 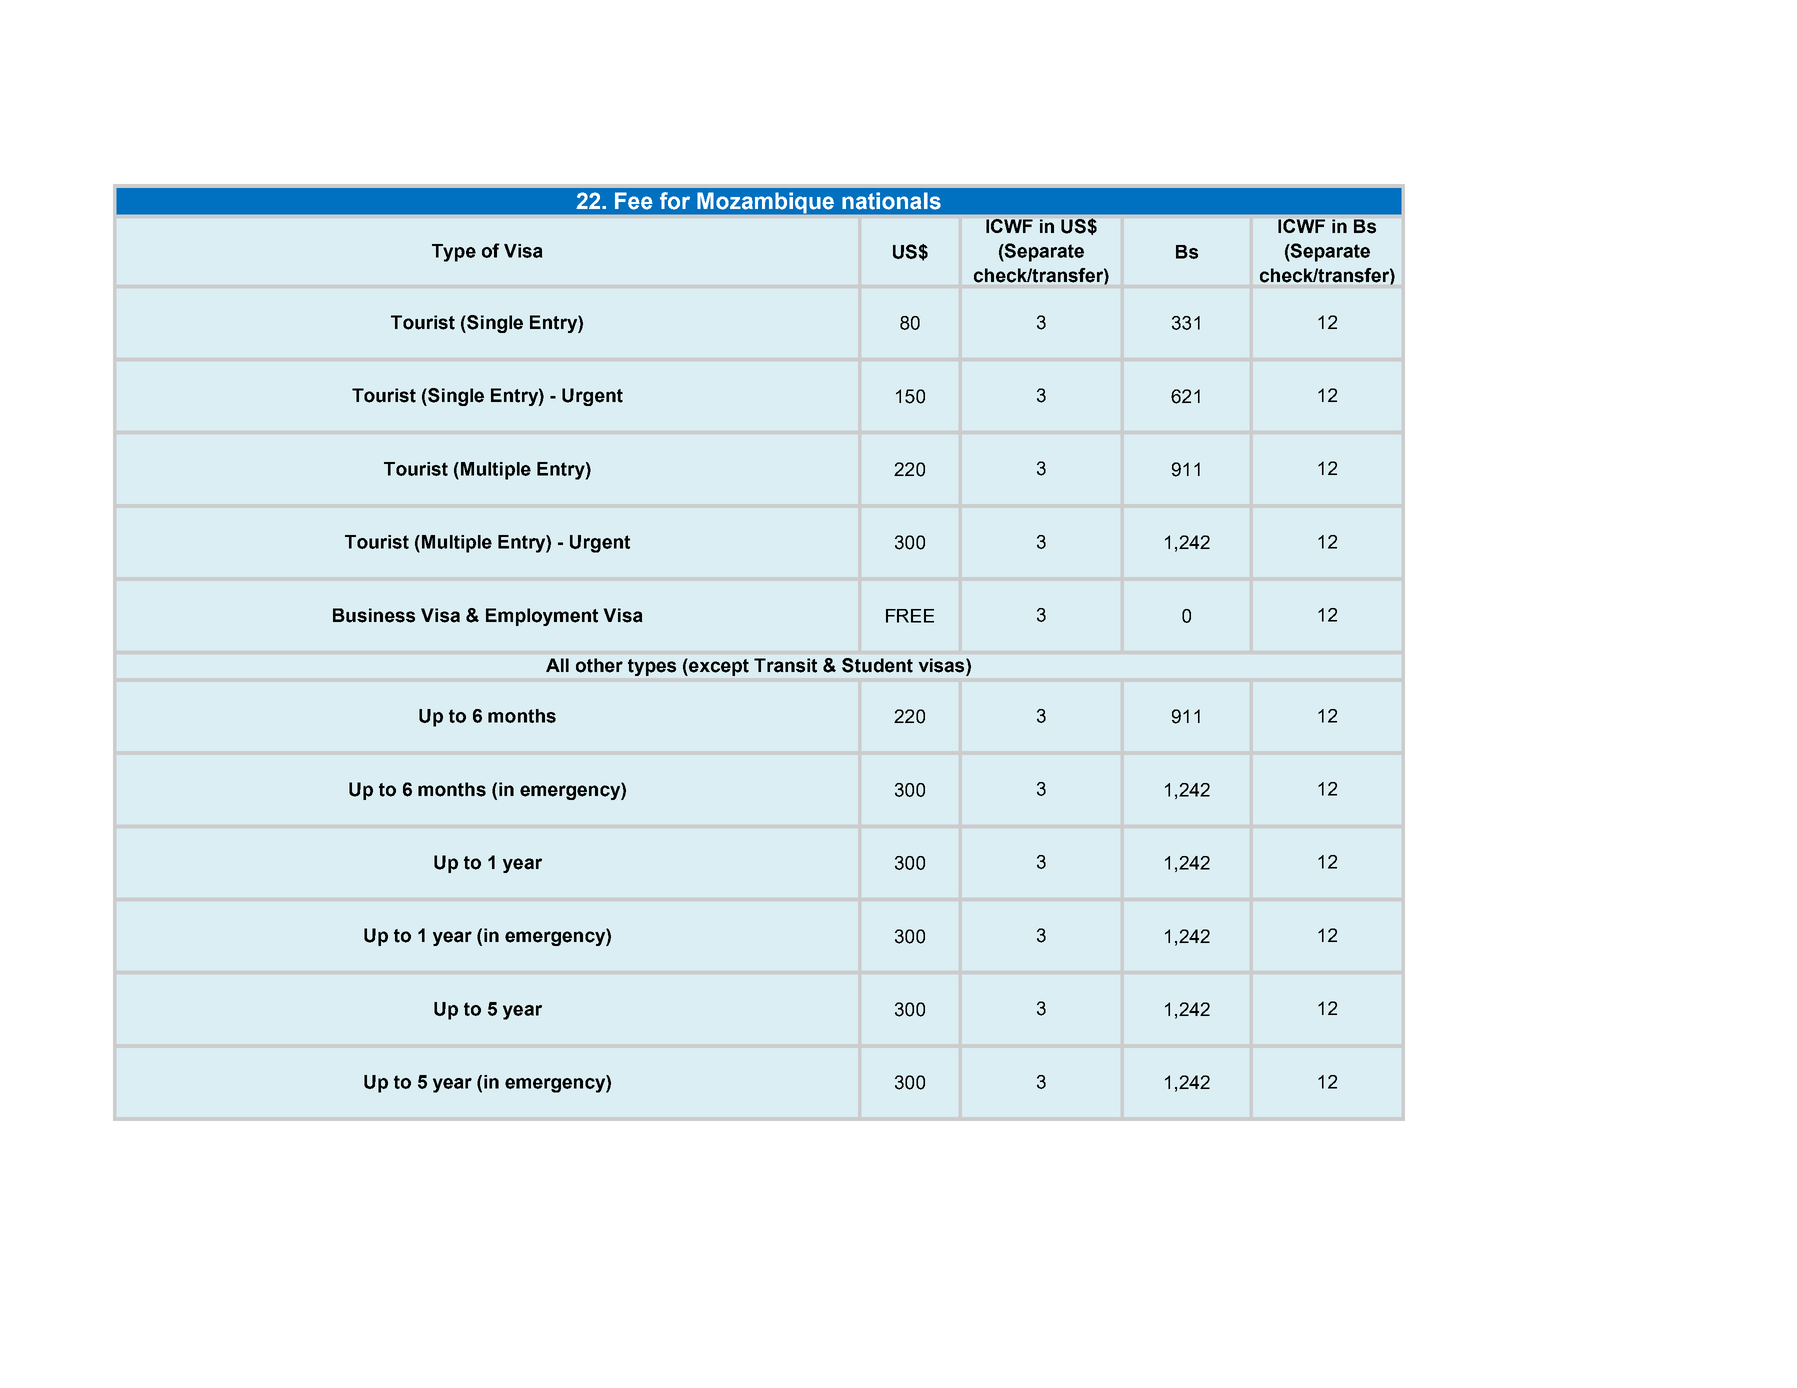 I want to click on Employment, so click(x=542, y=617).
